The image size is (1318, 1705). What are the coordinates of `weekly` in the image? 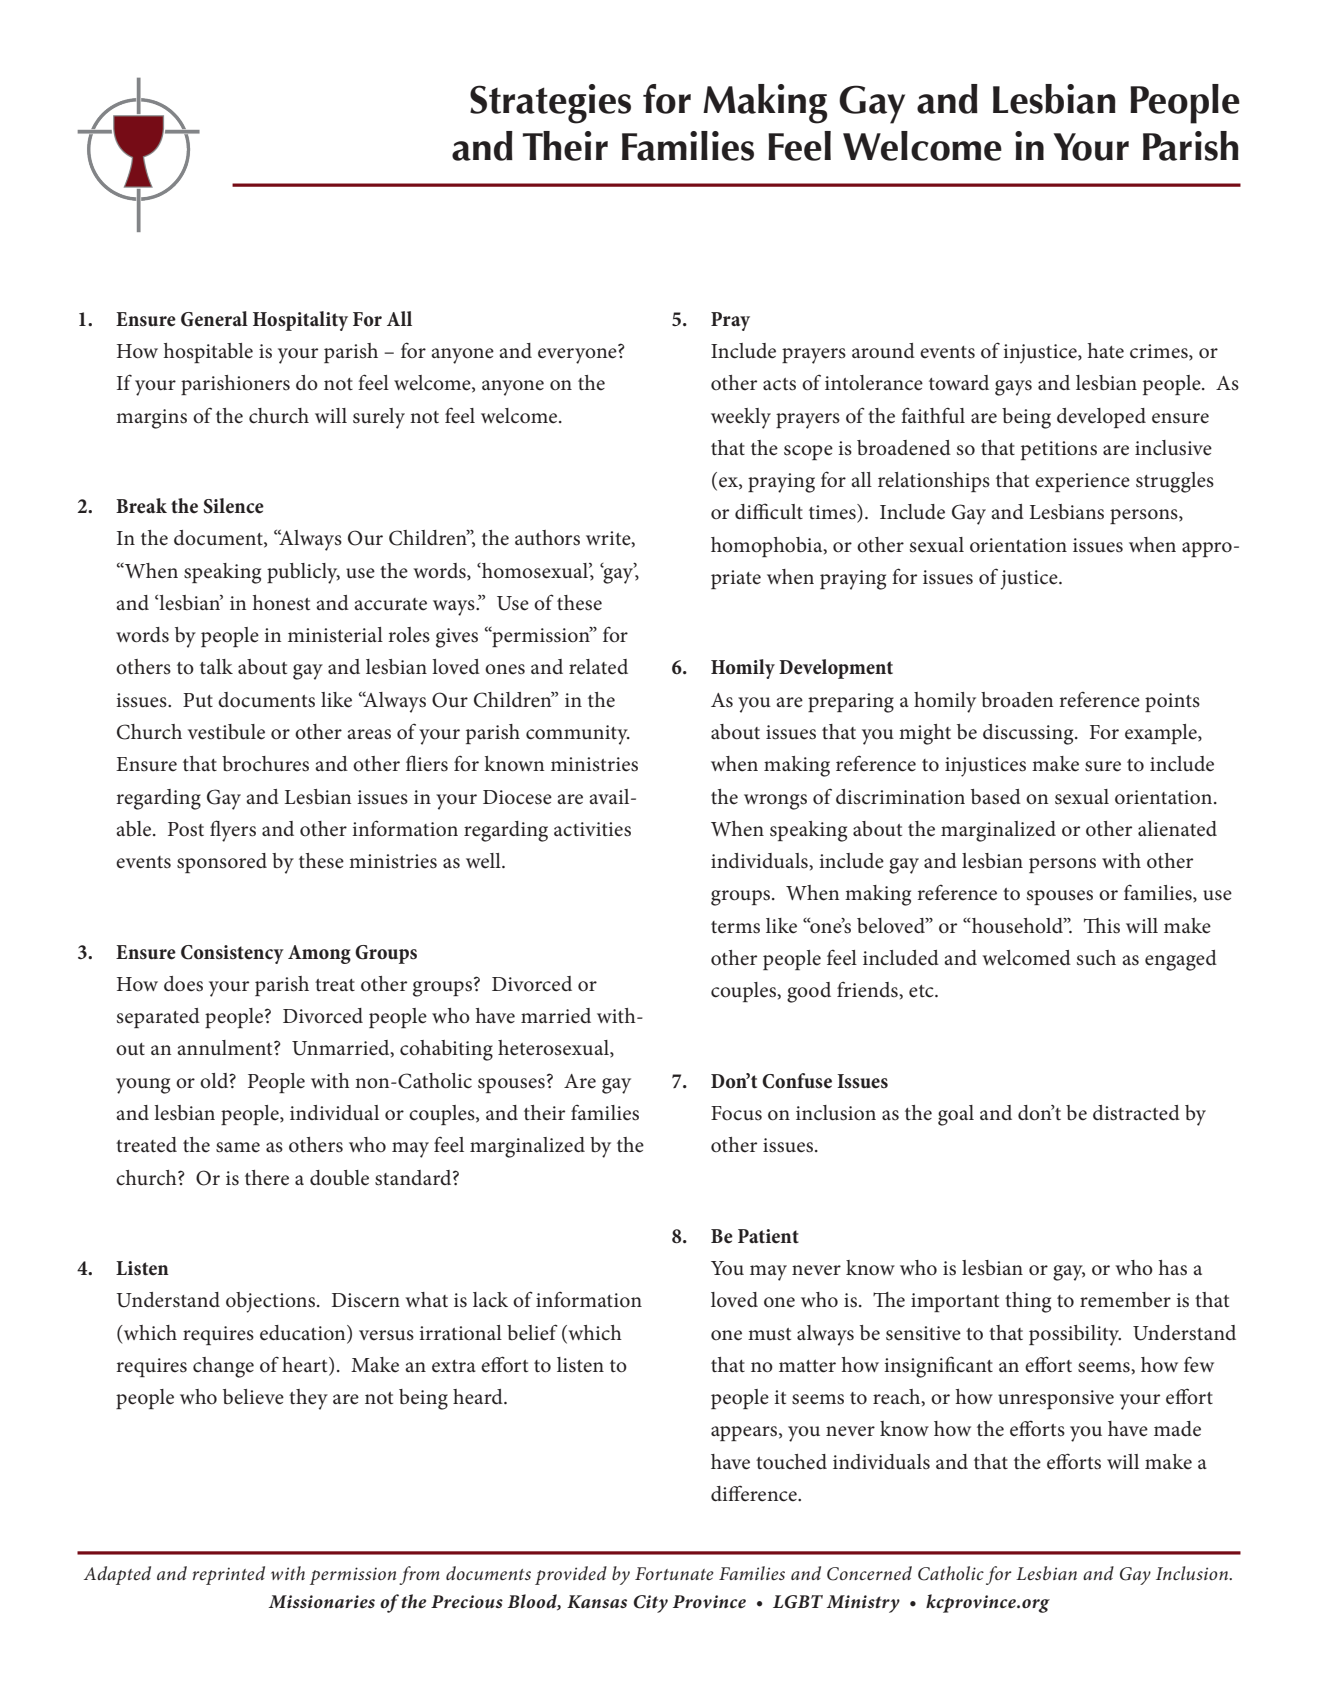 It's located at (741, 418).
